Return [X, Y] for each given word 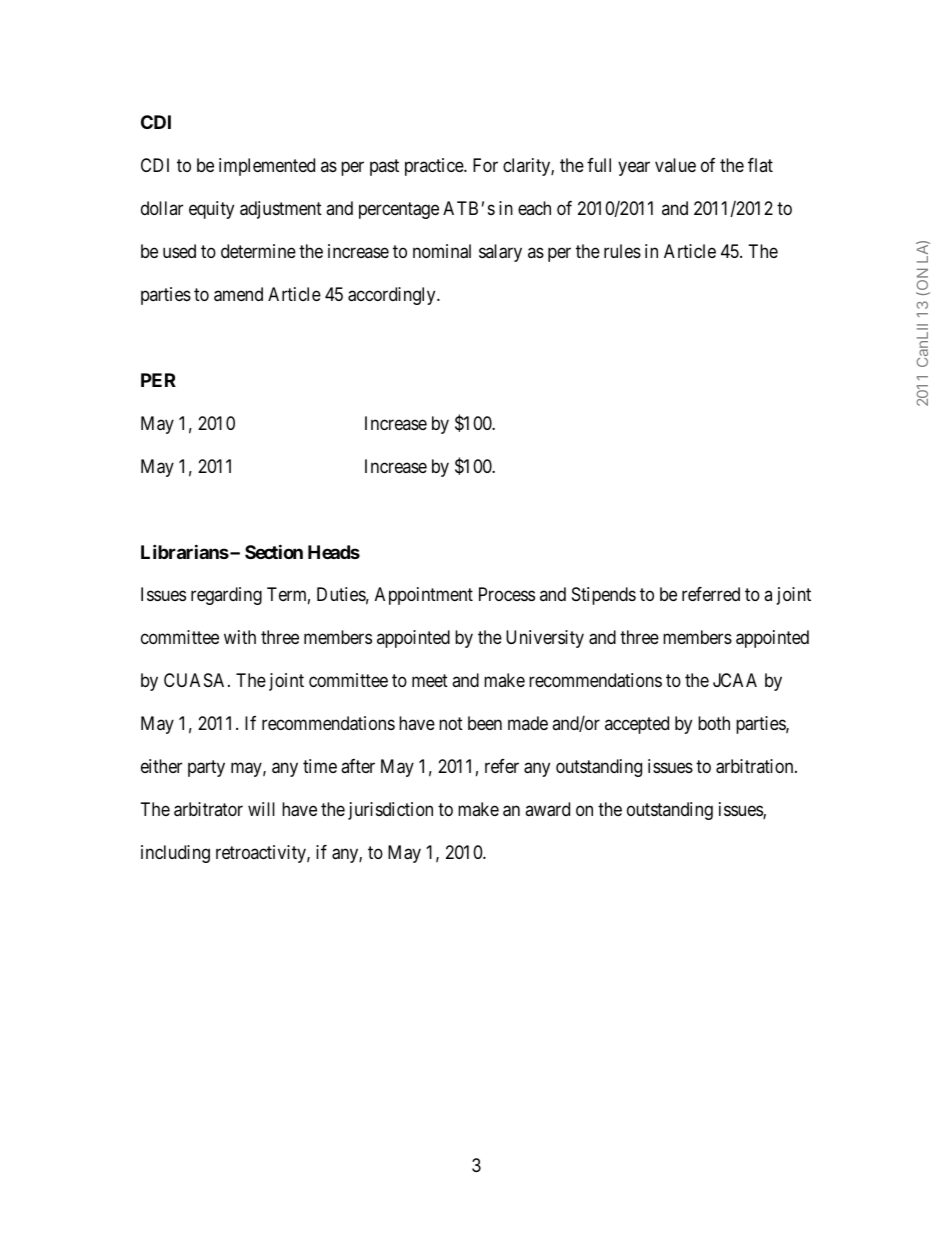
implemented [267, 167]
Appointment [424, 596]
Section [274, 551]
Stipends [604, 596]
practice [435, 167]
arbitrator [208, 809]
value [675, 165]
